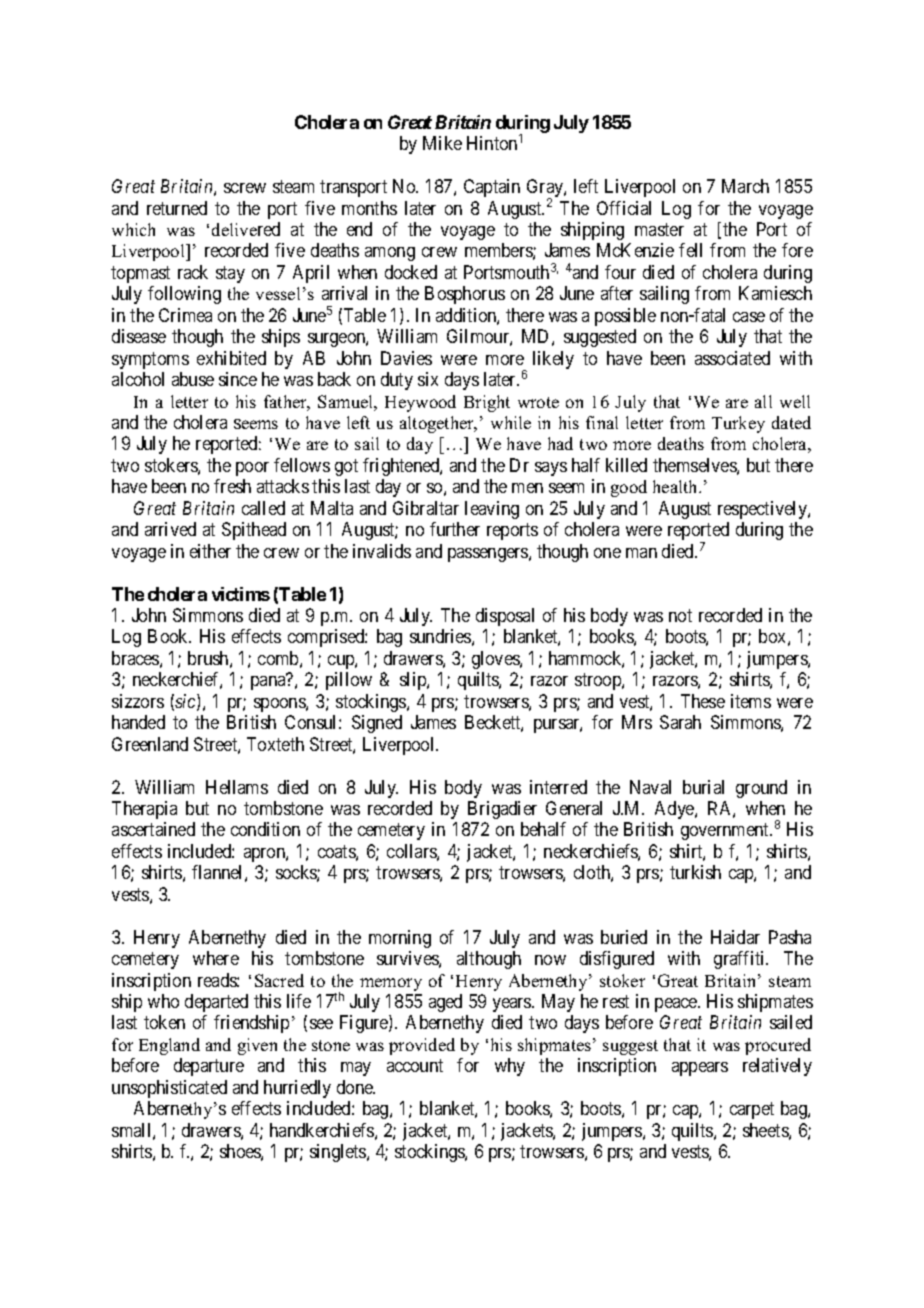 This image has height=1308, width=924. I want to click on not, so click(680, 615).
